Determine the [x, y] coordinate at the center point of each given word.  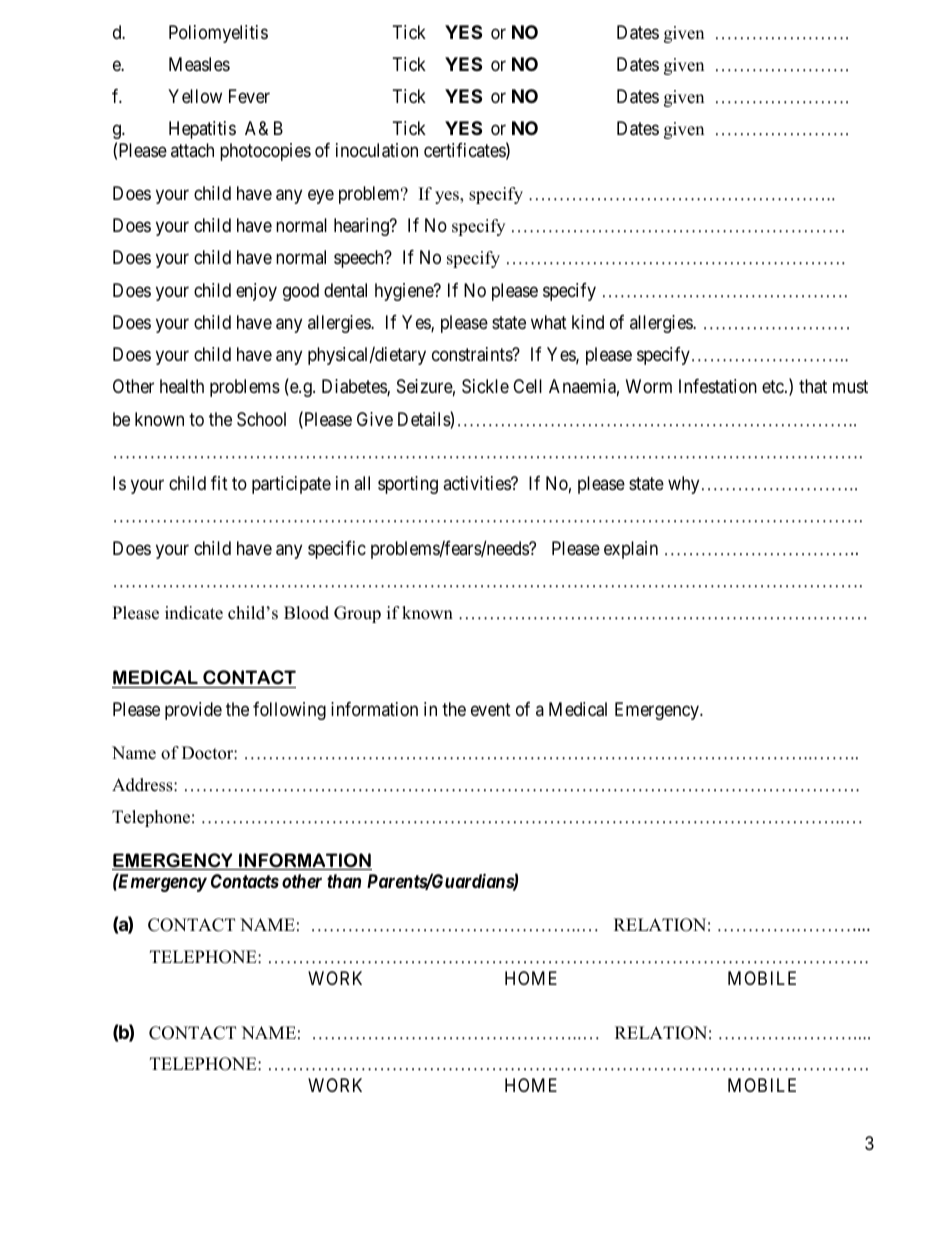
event [491, 709]
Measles [199, 64]
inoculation [377, 150]
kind [588, 322]
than [344, 881]
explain [631, 550]
